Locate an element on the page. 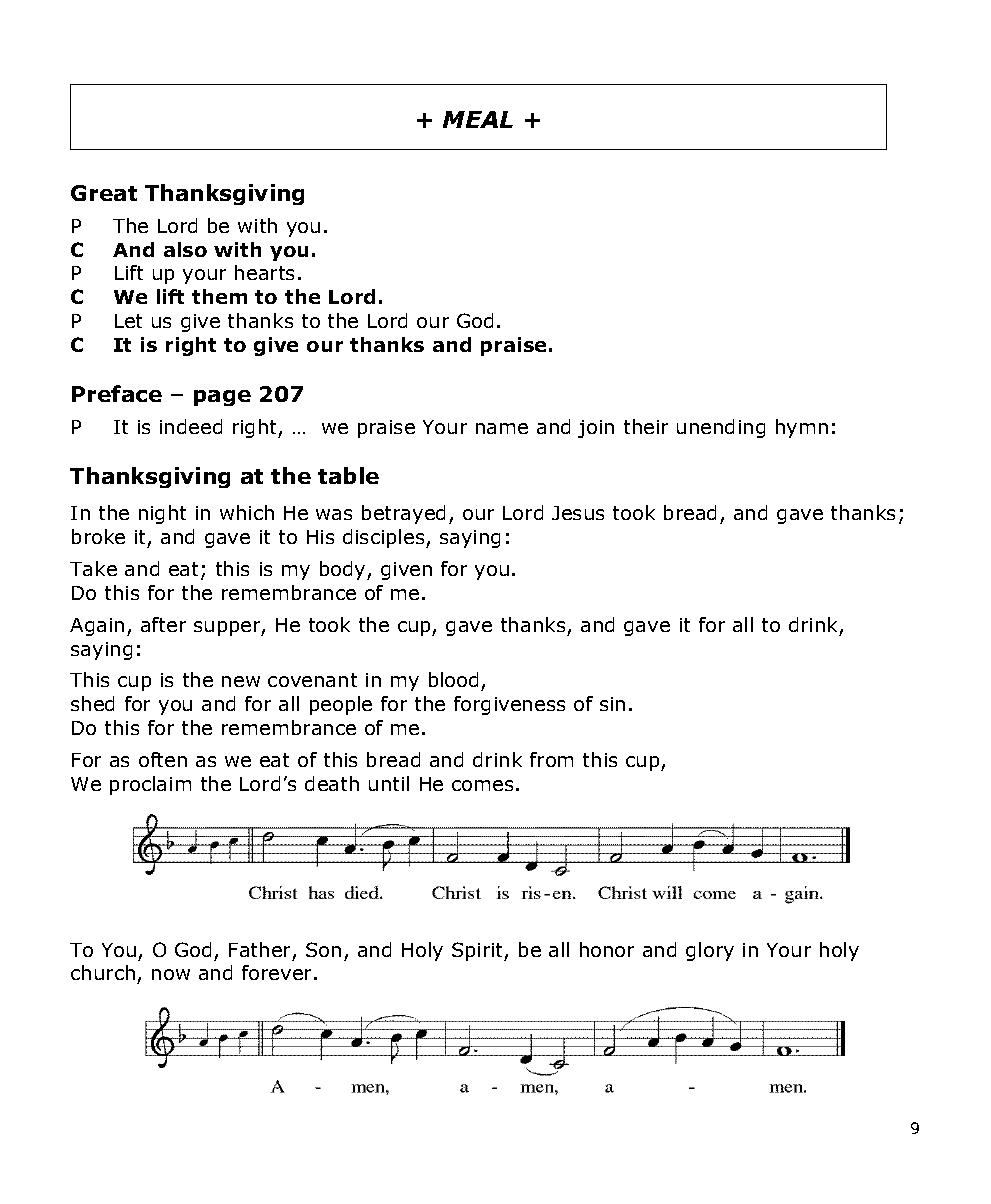  Great is located at coordinates (104, 193).
